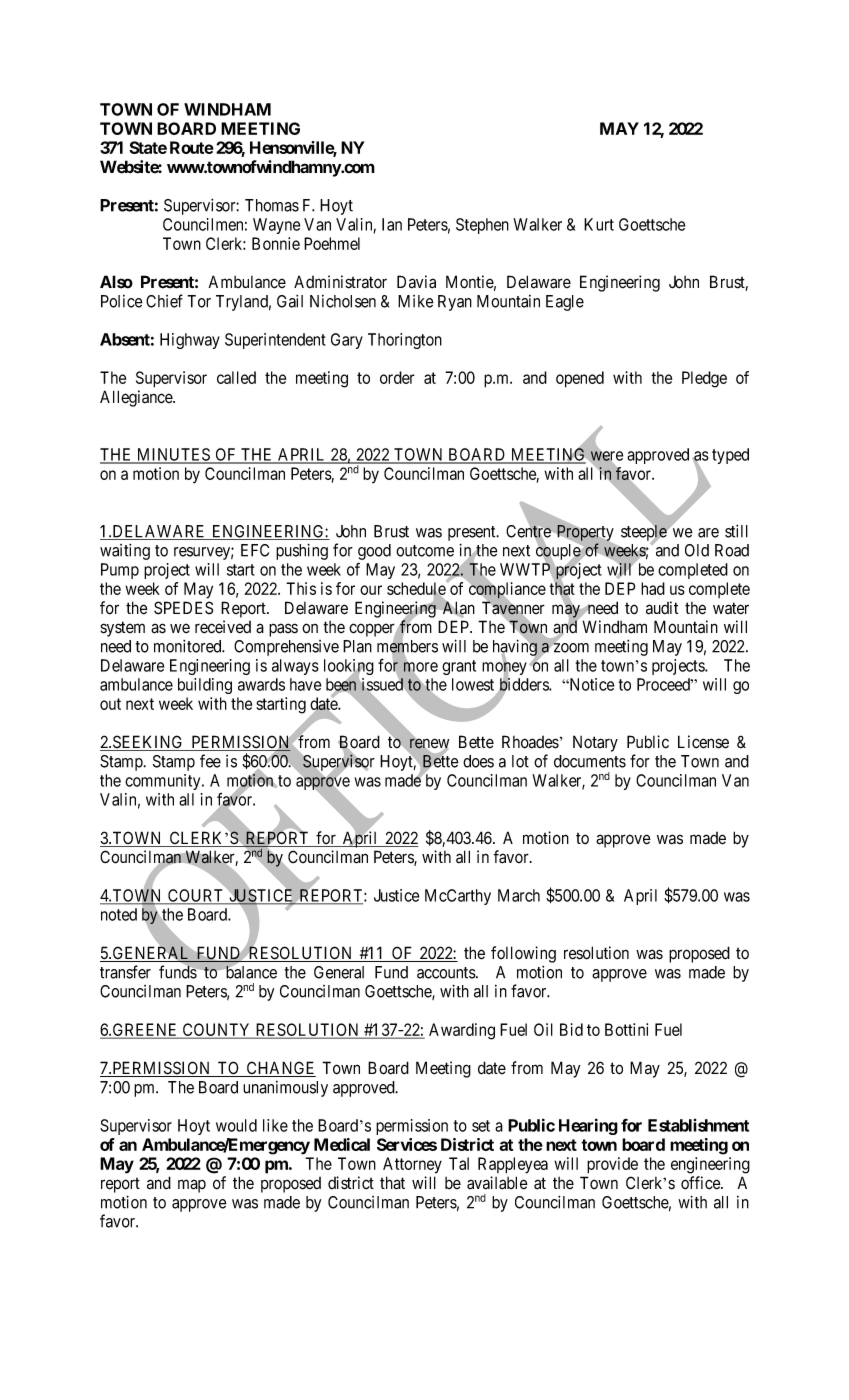 This screenshot has height=1400, width=849. What do you see at coordinates (704, 379) in the screenshot?
I see `Pledge` at bounding box center [704, 379].
